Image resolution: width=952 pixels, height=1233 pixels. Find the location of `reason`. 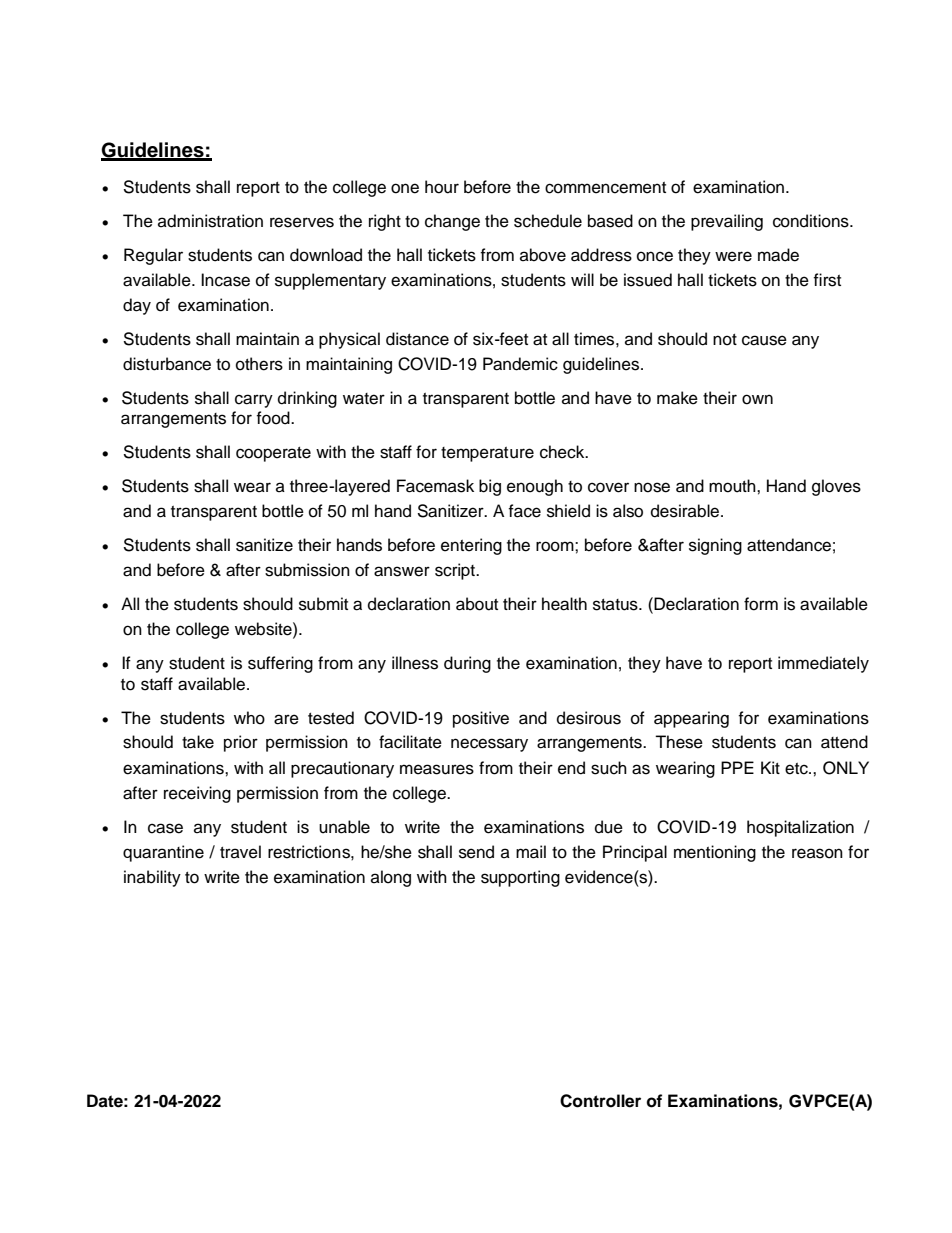

reason is located at coordinates (817, 853).
